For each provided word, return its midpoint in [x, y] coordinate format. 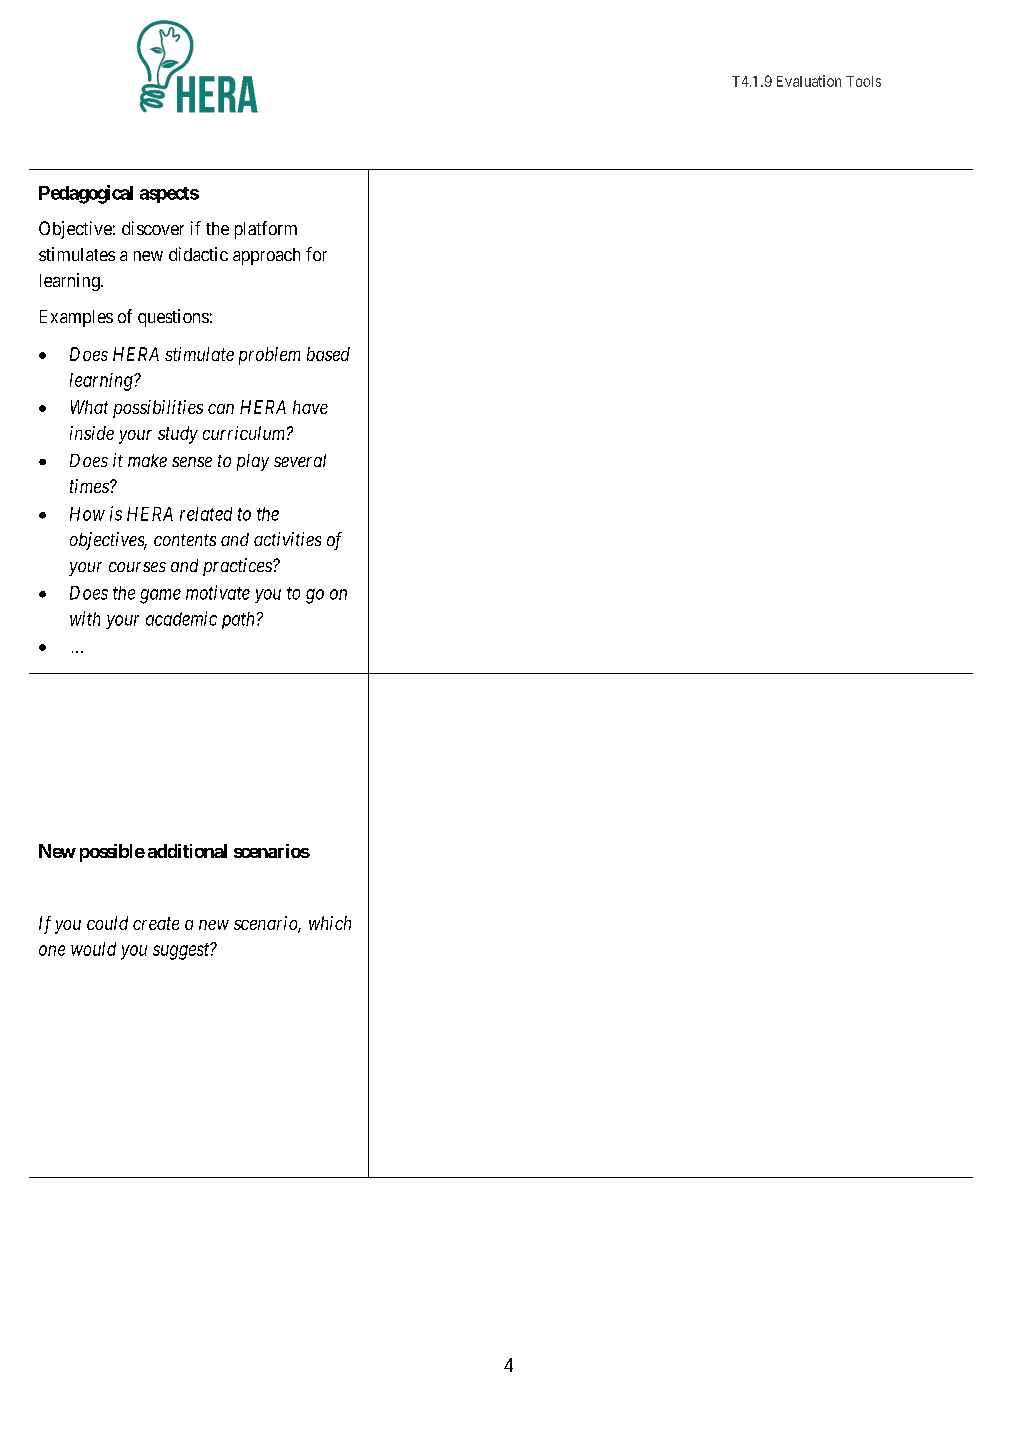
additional [187, 851]
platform [266, 230]
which [330, 923]
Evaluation [809, 81]
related [206, 514]
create [156, 923]
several [300, 460]
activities [287, 539]
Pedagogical [86, 194]
